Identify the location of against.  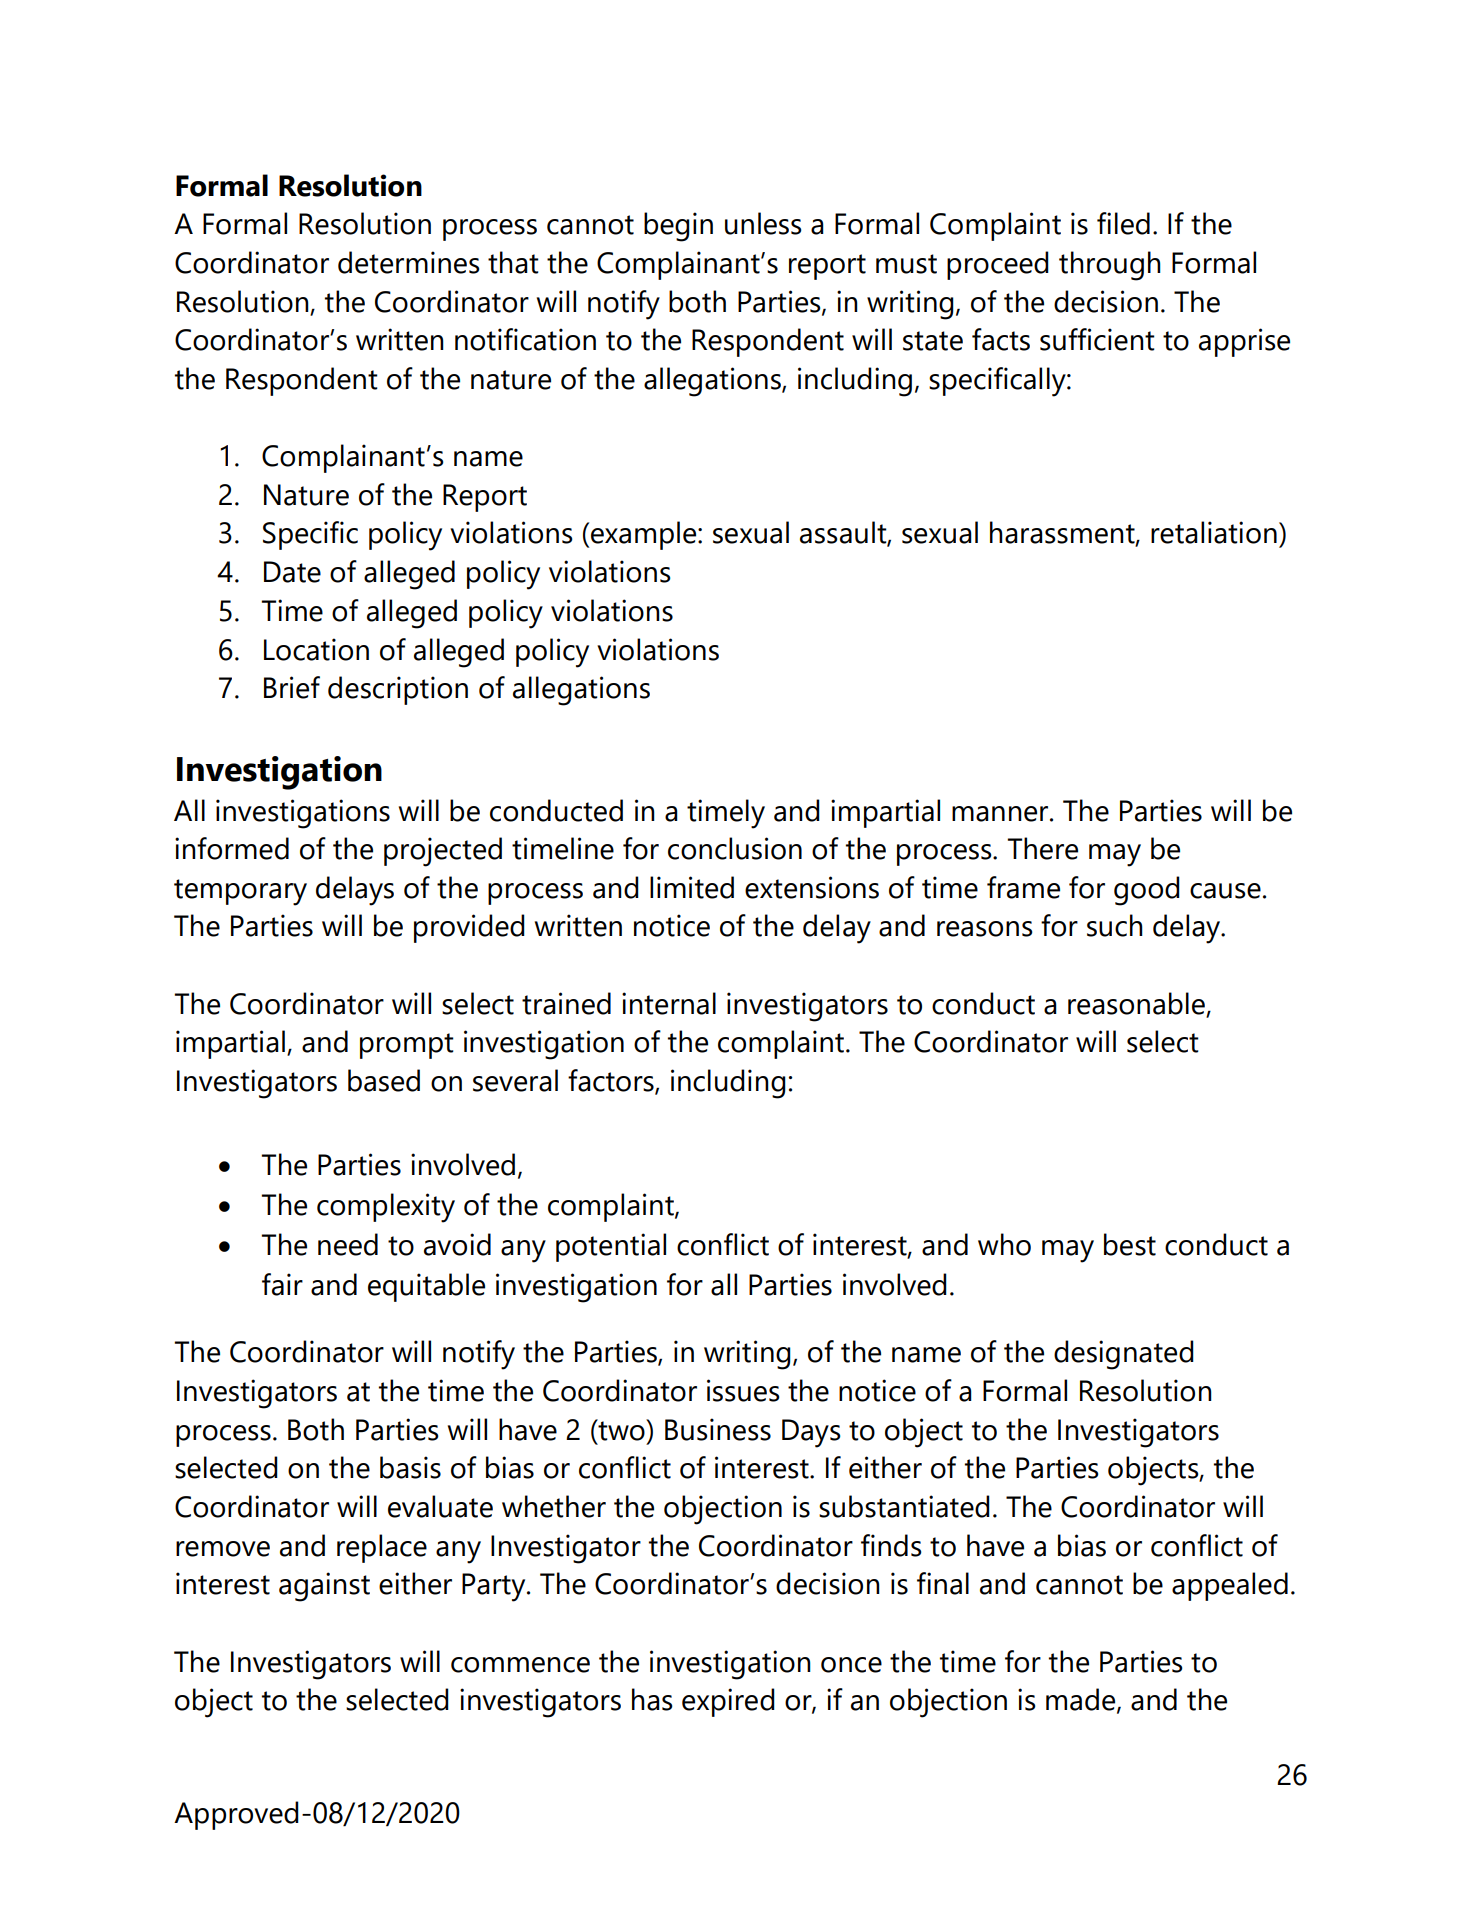
(324, 1587).
